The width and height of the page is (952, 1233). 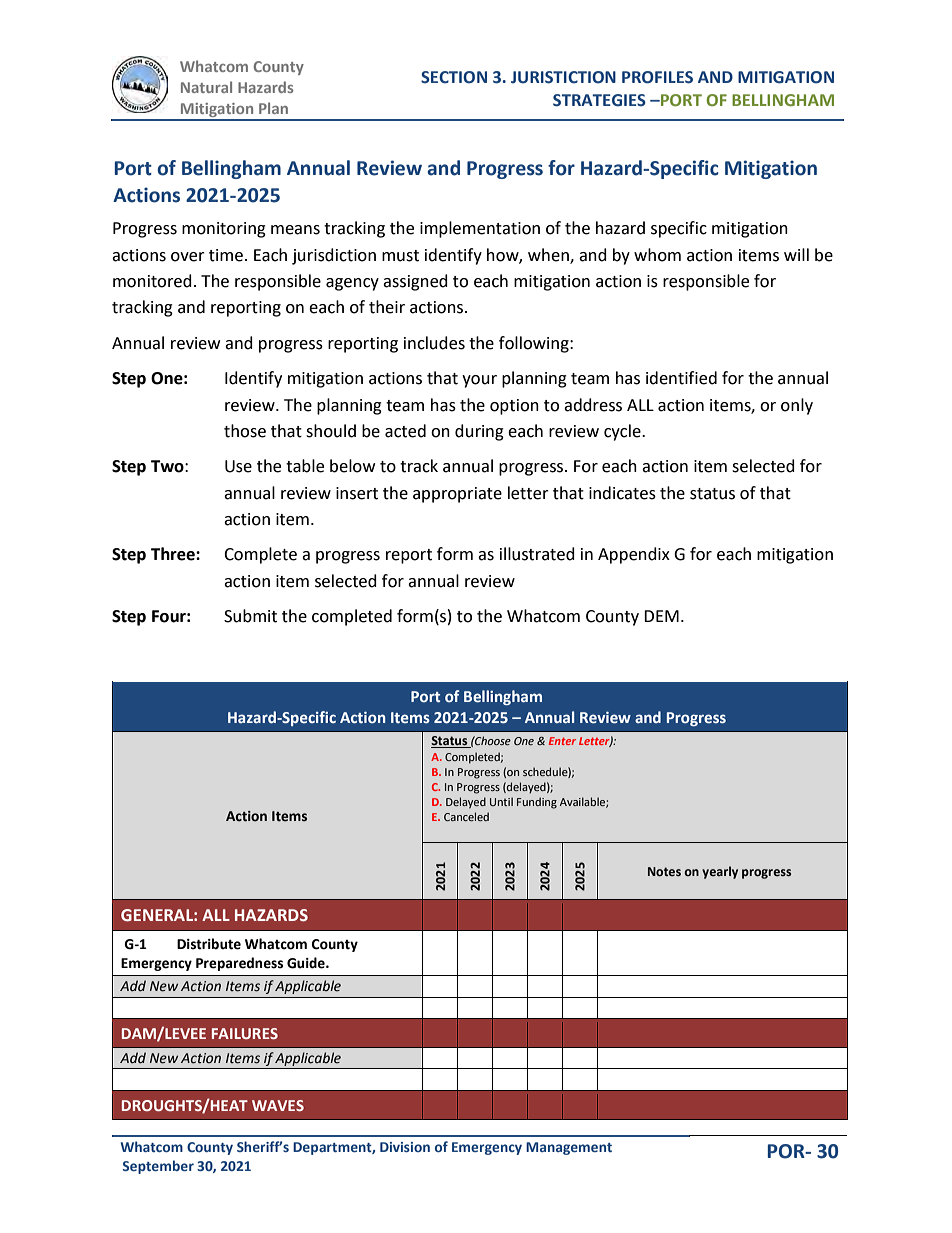 What do you see at coordinates (657, 77) in the page?
I see `PROFILES` at bounding box center [657, 77].
